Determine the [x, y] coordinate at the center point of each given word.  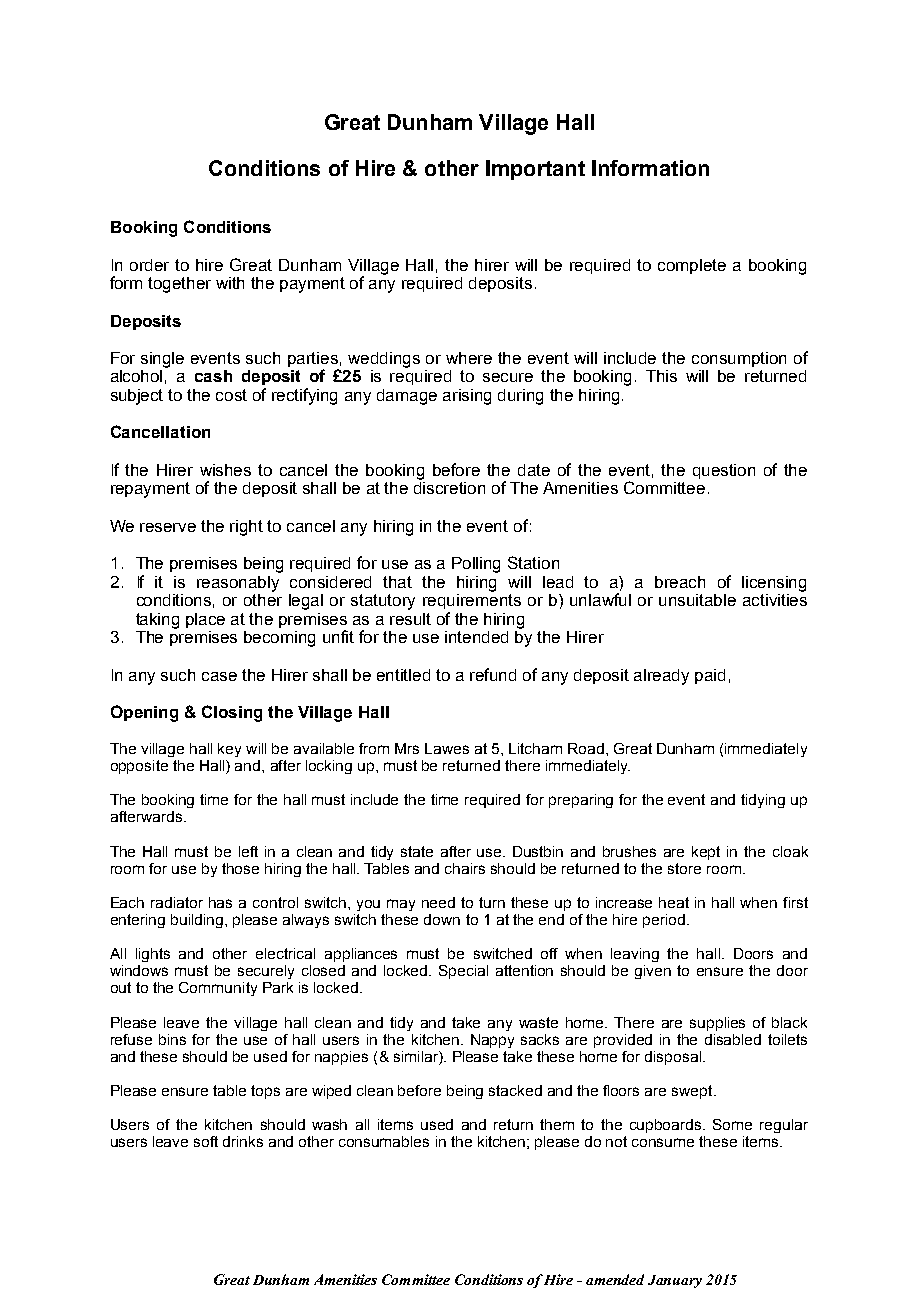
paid [710, 676]
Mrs [407, 748]
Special [463, 972]
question [724, 471]
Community [218, 989]
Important [535, 170]
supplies [717, 1024]
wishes [225, 470]
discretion [449, 488]
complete [692, 266]
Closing [232, 713]
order [149, 265]
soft [206, 1141]
